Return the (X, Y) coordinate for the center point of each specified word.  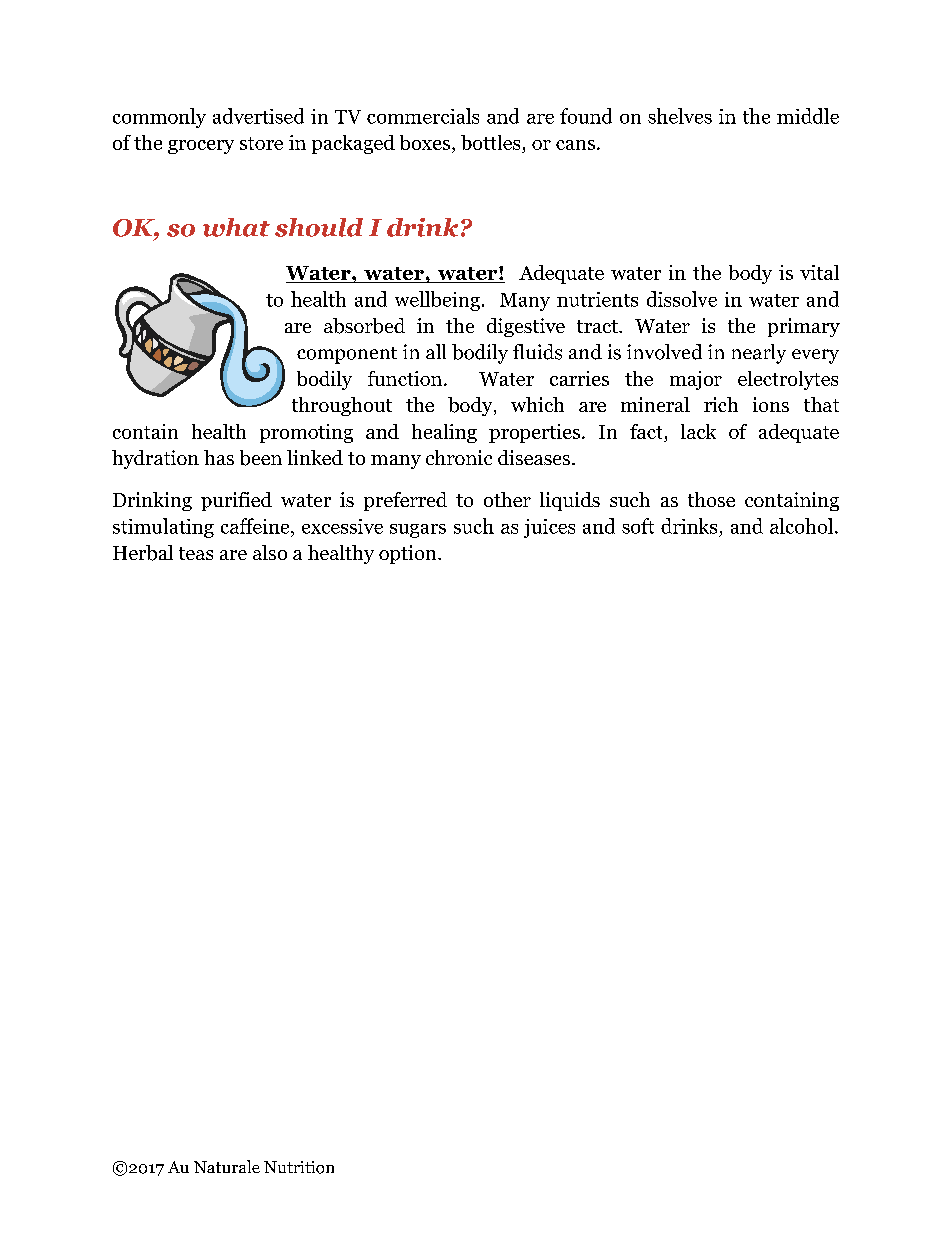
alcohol (801, 526)
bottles (492, 144)
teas (196, 553)
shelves (680, 116)
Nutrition (299, 1167)
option (409, 554)
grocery (201, 147)
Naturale (227, 1166)
